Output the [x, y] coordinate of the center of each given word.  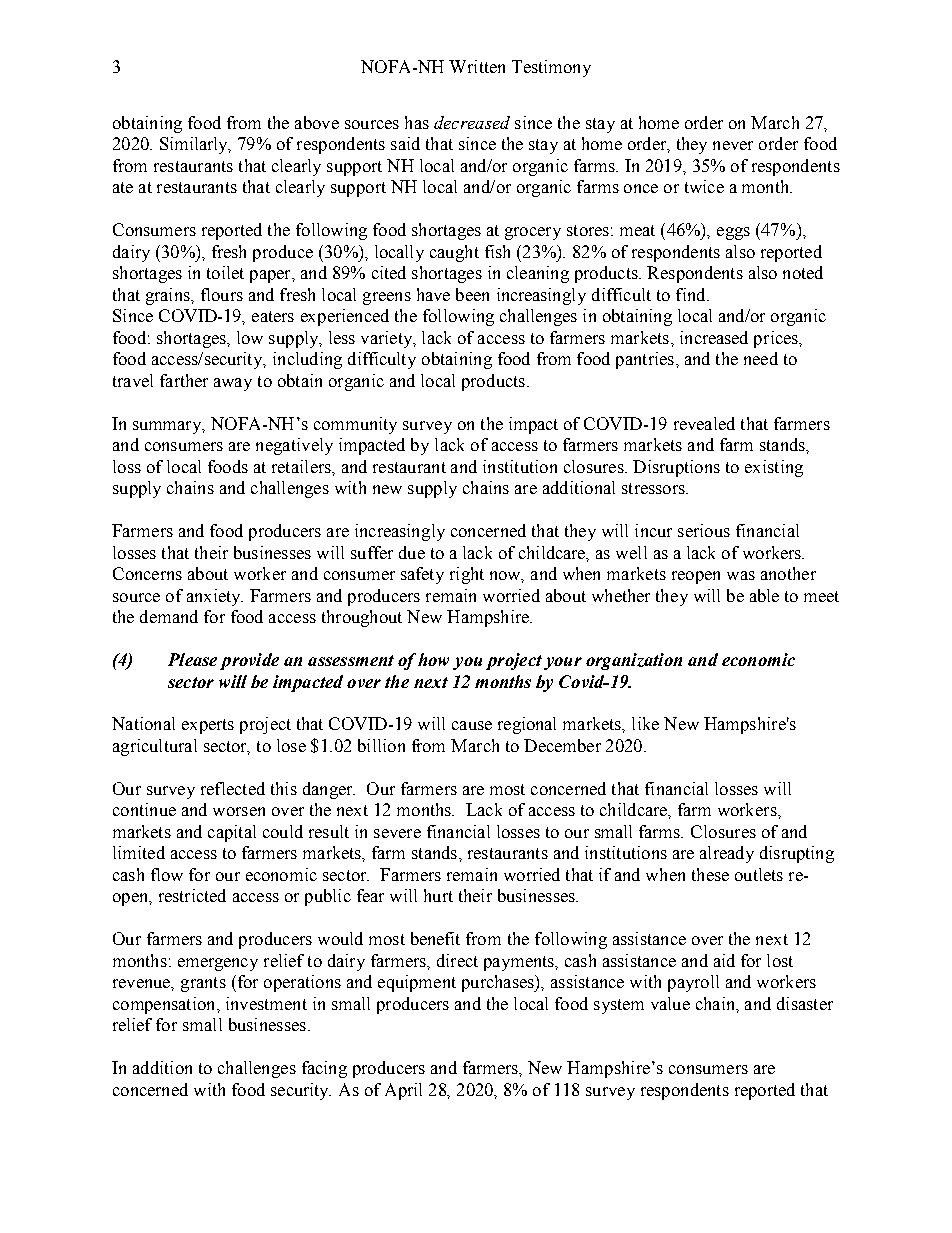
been [472, 294]
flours [222, 294]
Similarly [195, 145]
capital [232, 833]
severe [397, 833]
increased [714, 337]
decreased [472, 122]
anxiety [215, 597]
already [727, 854]
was [741, 575]
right [467, 575]
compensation [165, 1005]
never [733, 145]
